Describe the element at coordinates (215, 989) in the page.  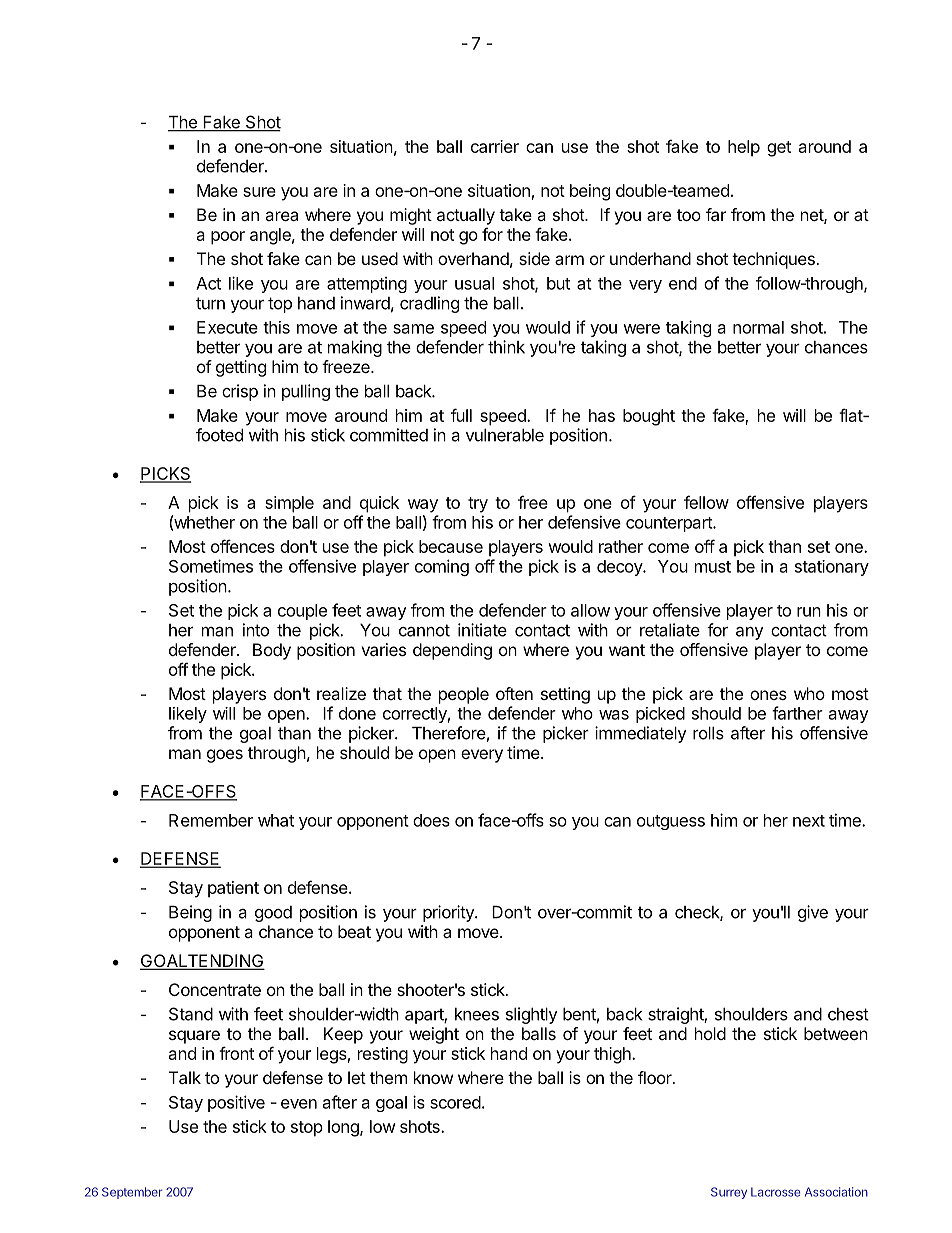
I see `Concentrate` at that location.
